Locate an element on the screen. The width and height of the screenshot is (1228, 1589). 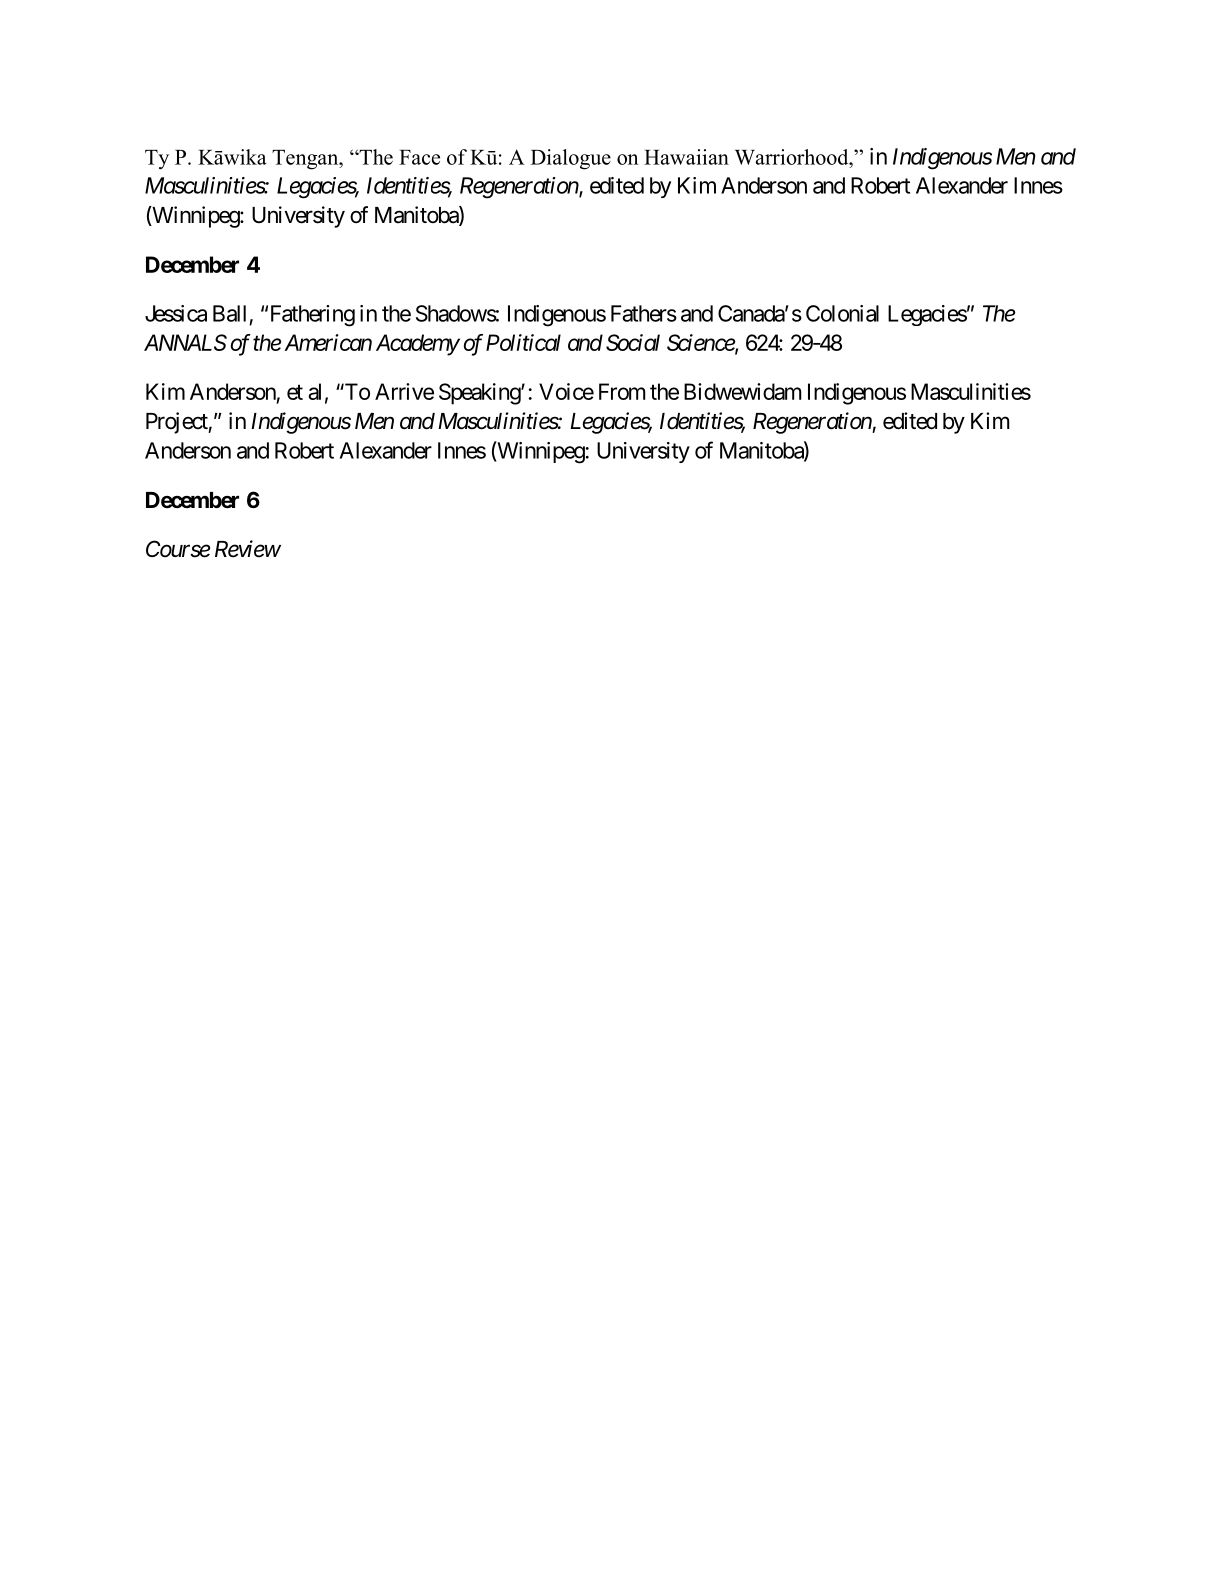
From is located at coordinates (622, 391).
